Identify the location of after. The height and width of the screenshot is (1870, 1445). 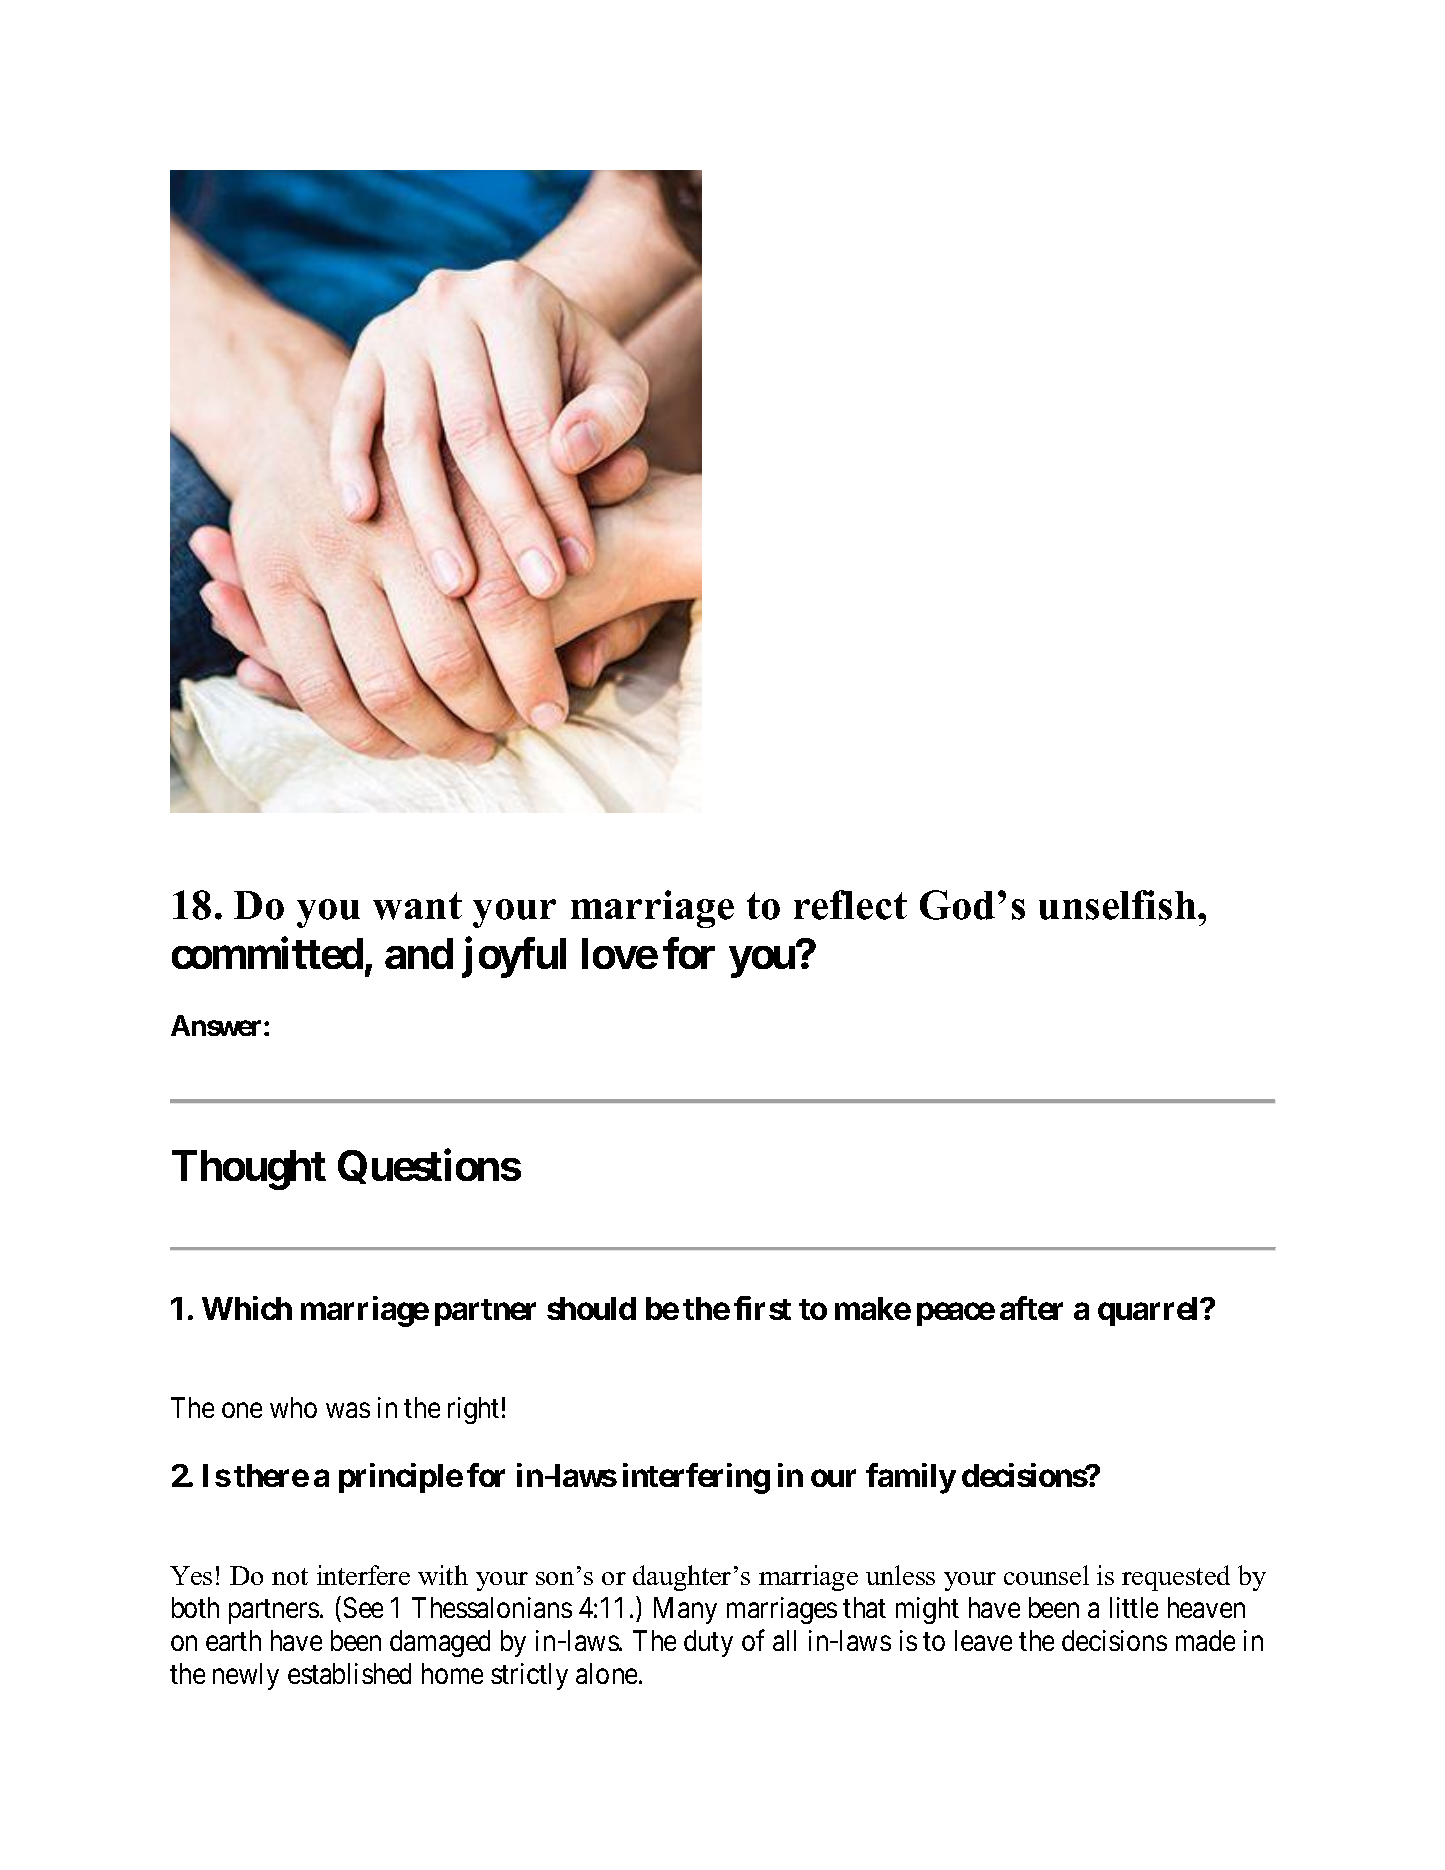
(1031, 1308).
